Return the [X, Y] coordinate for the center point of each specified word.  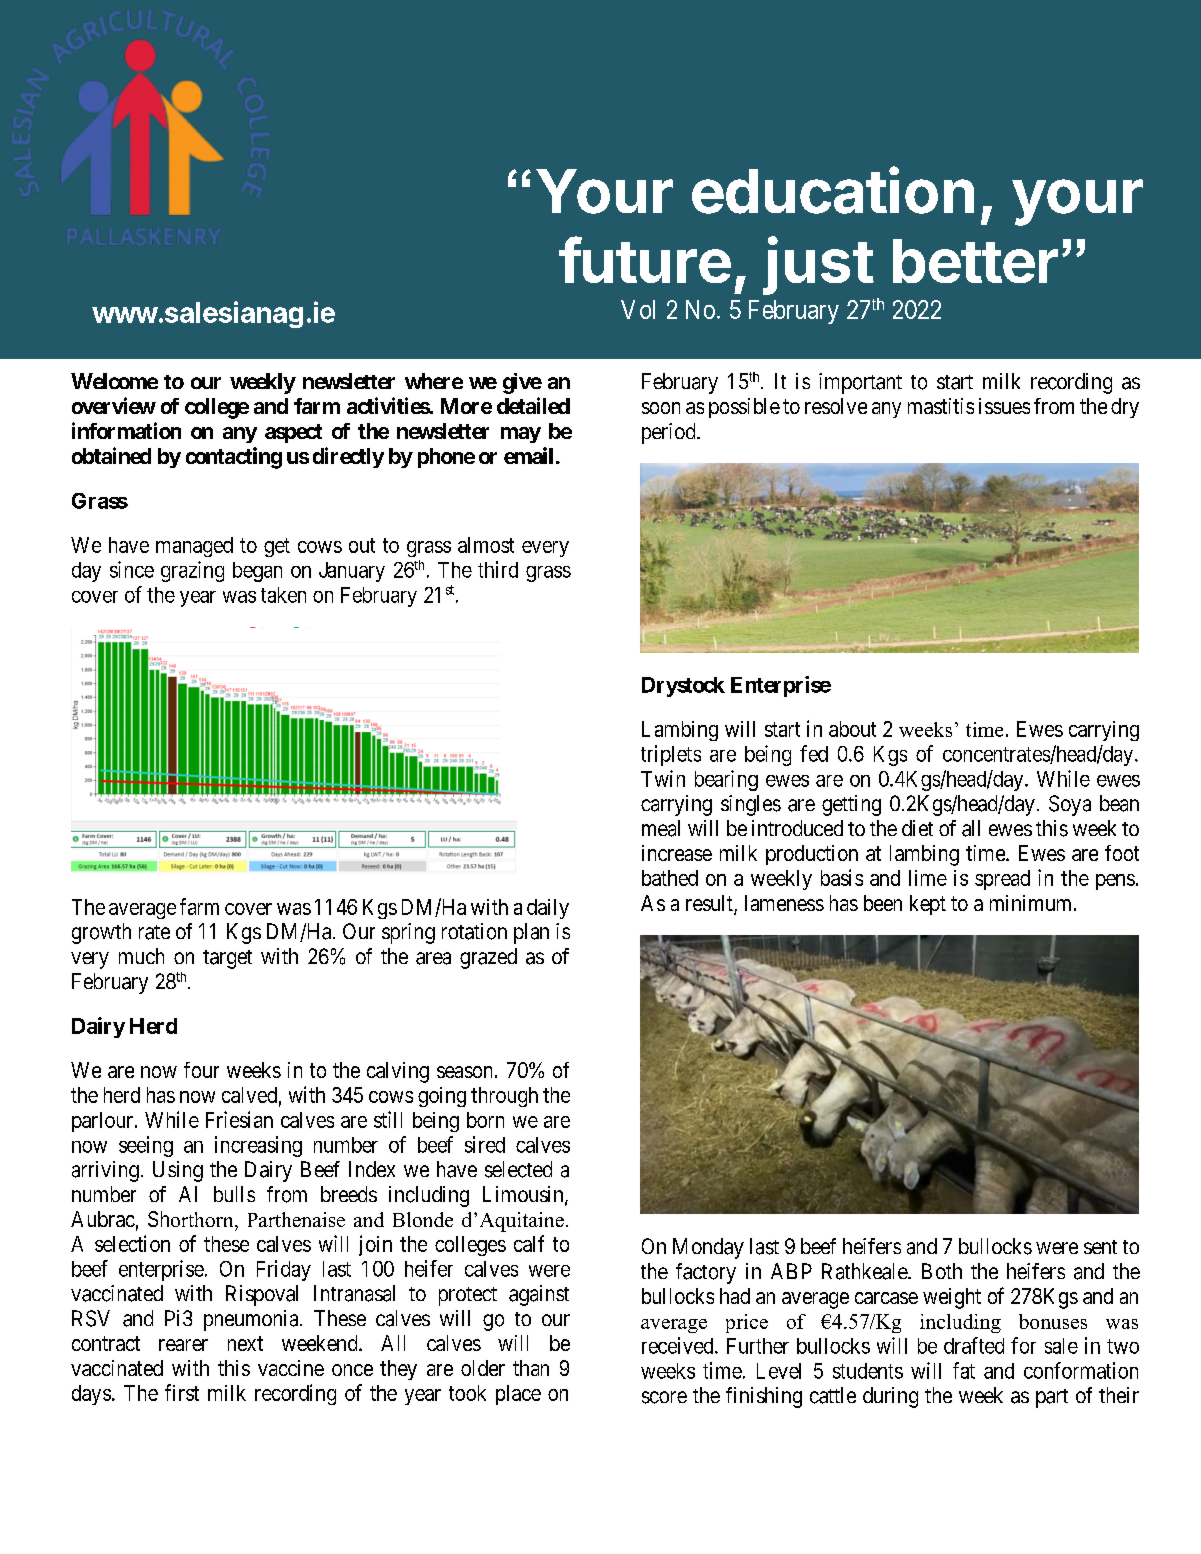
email [528, 455]
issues [1004, 406]
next [245, 1343]
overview [114, 405]
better [975, 261]
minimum [1030, 903]
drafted [974, 1345]
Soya [1070, 805]
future [645, 259]
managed [194, 547]
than [531, 1368]
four [201, 1070]
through [504, 1097]
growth [101, 933]
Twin [663, 778]
